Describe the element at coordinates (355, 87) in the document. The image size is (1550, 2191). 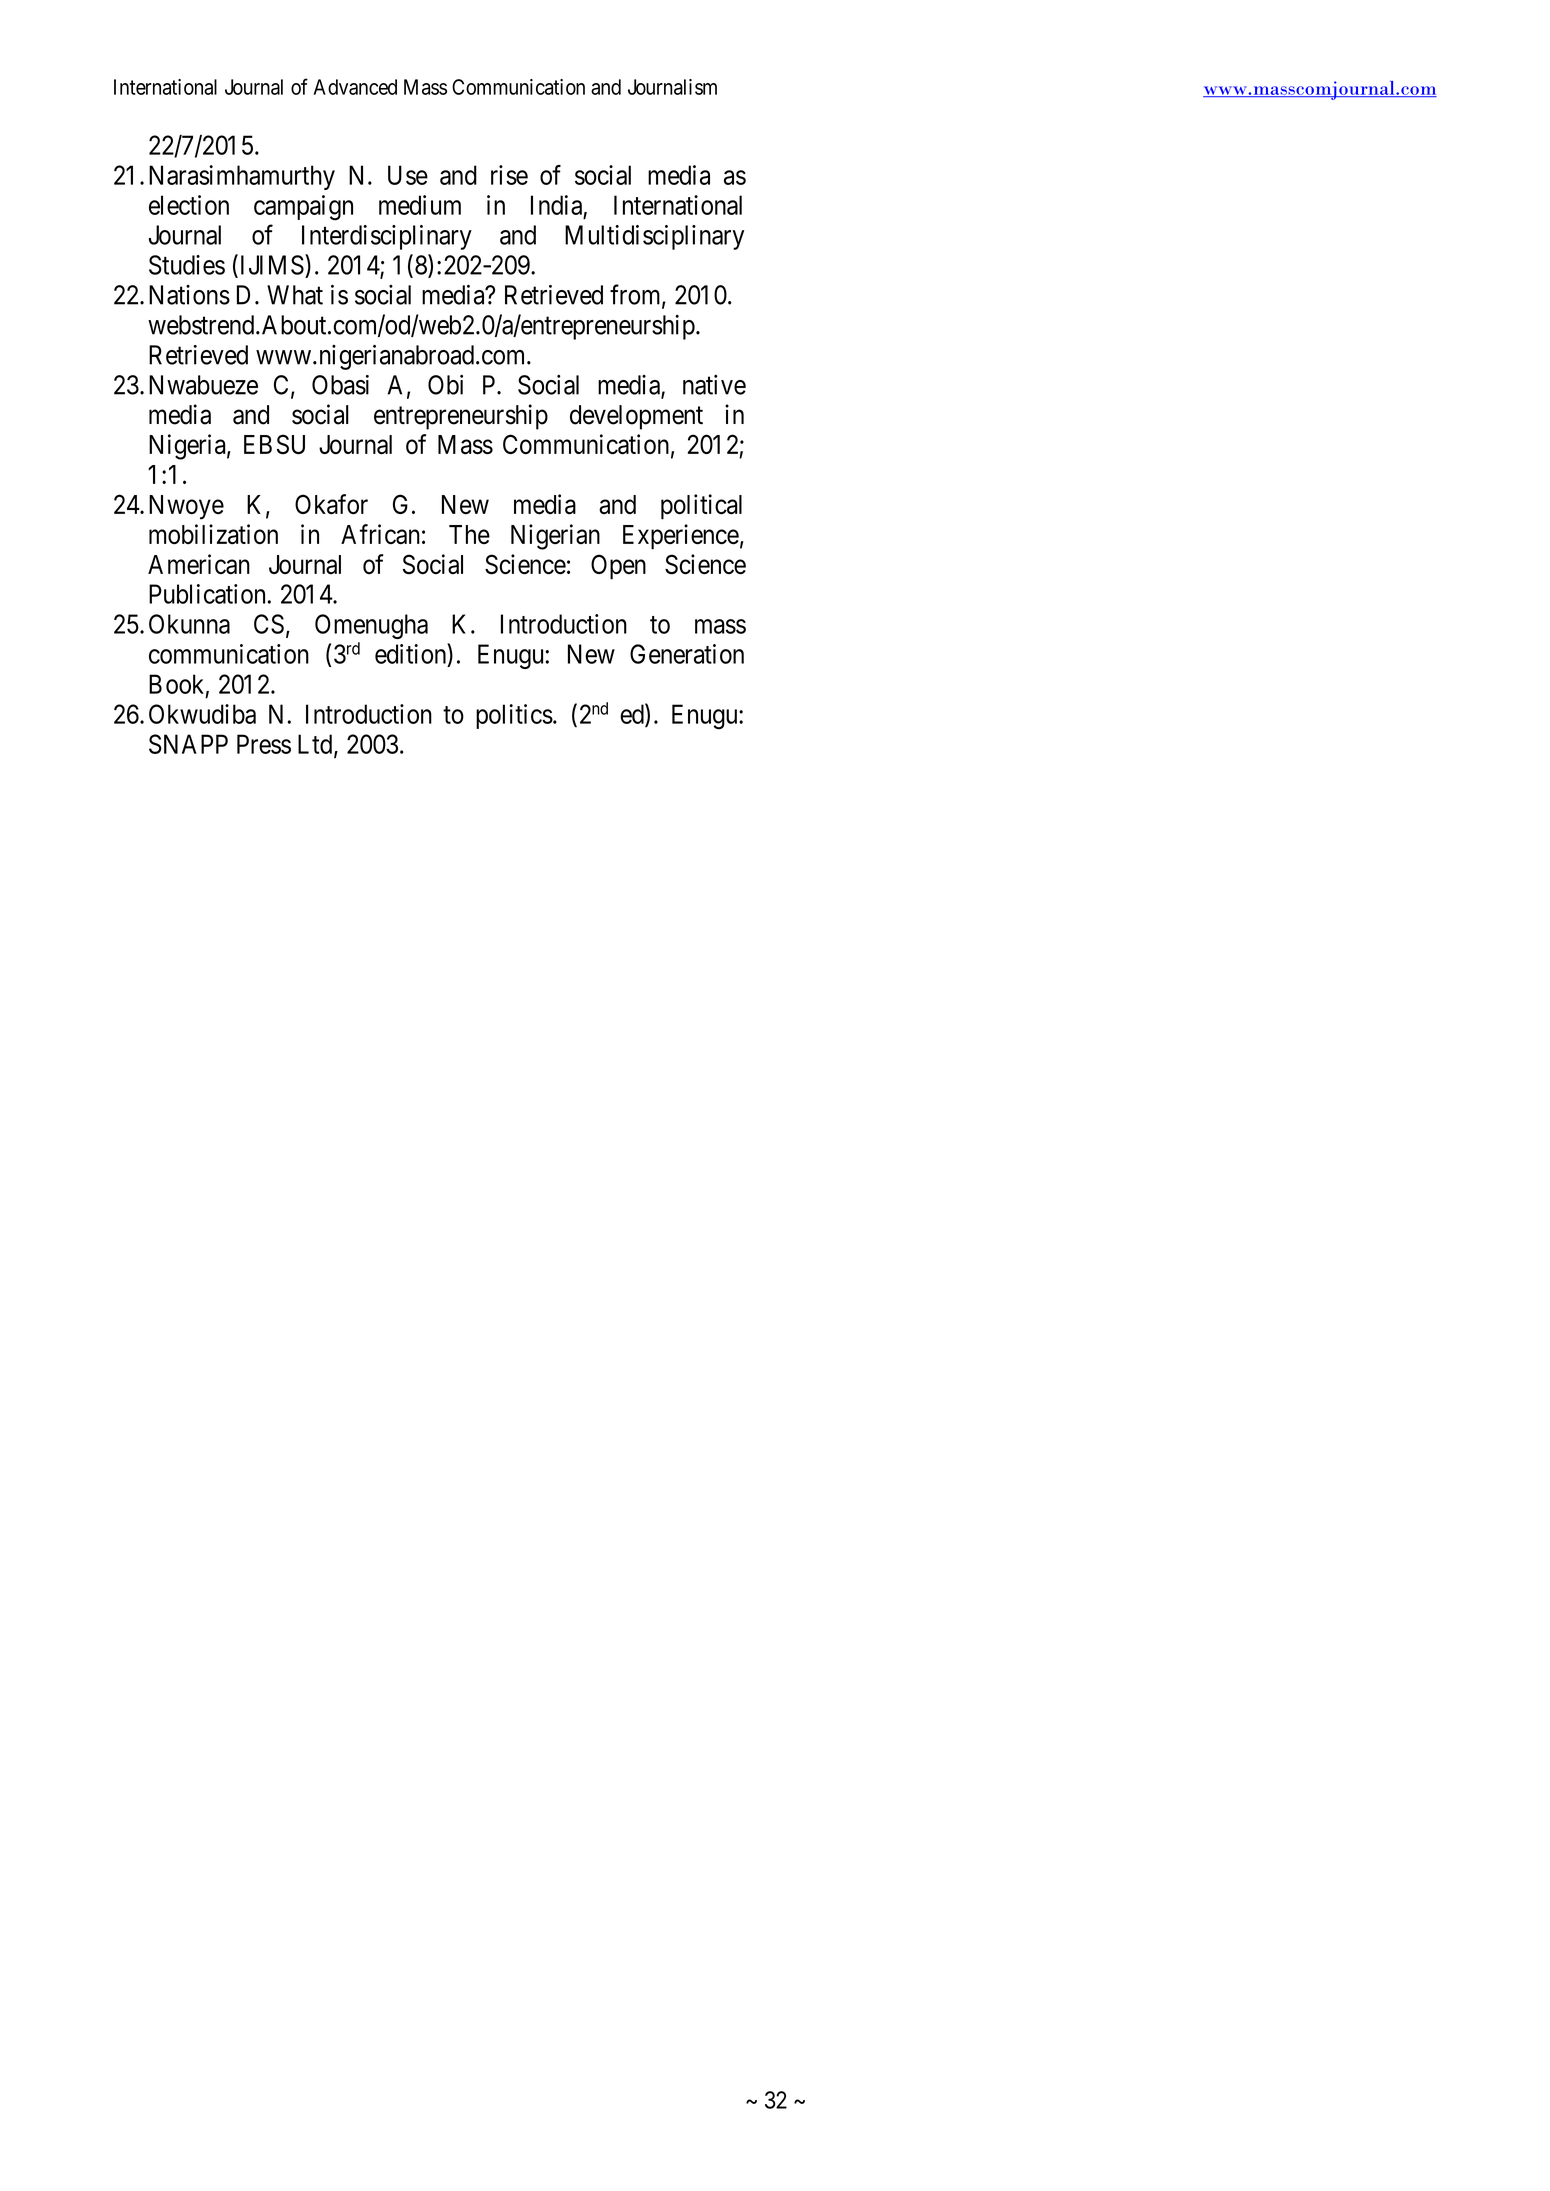
I see `Advanced` at that location.
